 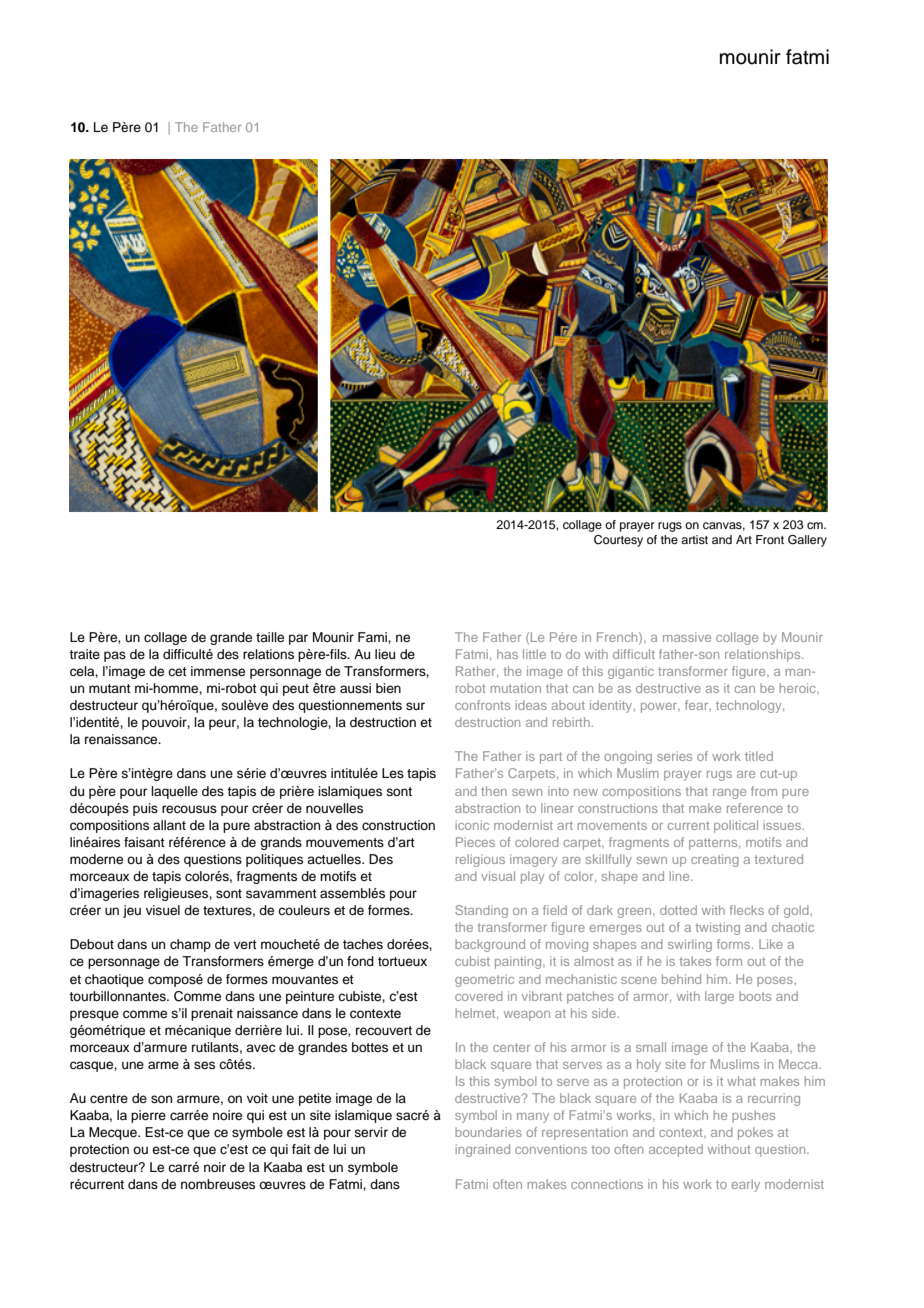 I want to click on titled, so click(x=759, y=756).
